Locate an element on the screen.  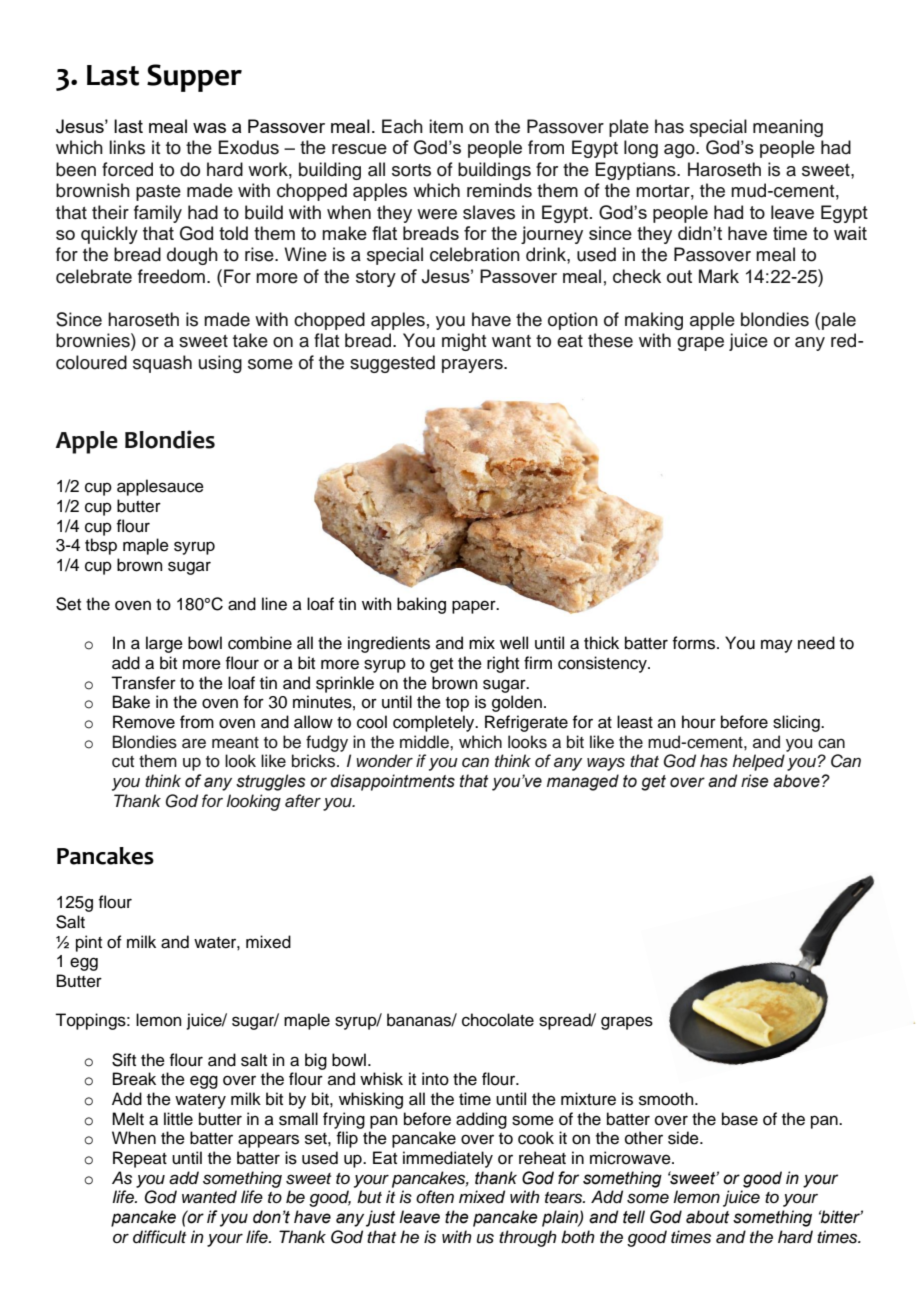
item is located at coordinates (446, 126).
